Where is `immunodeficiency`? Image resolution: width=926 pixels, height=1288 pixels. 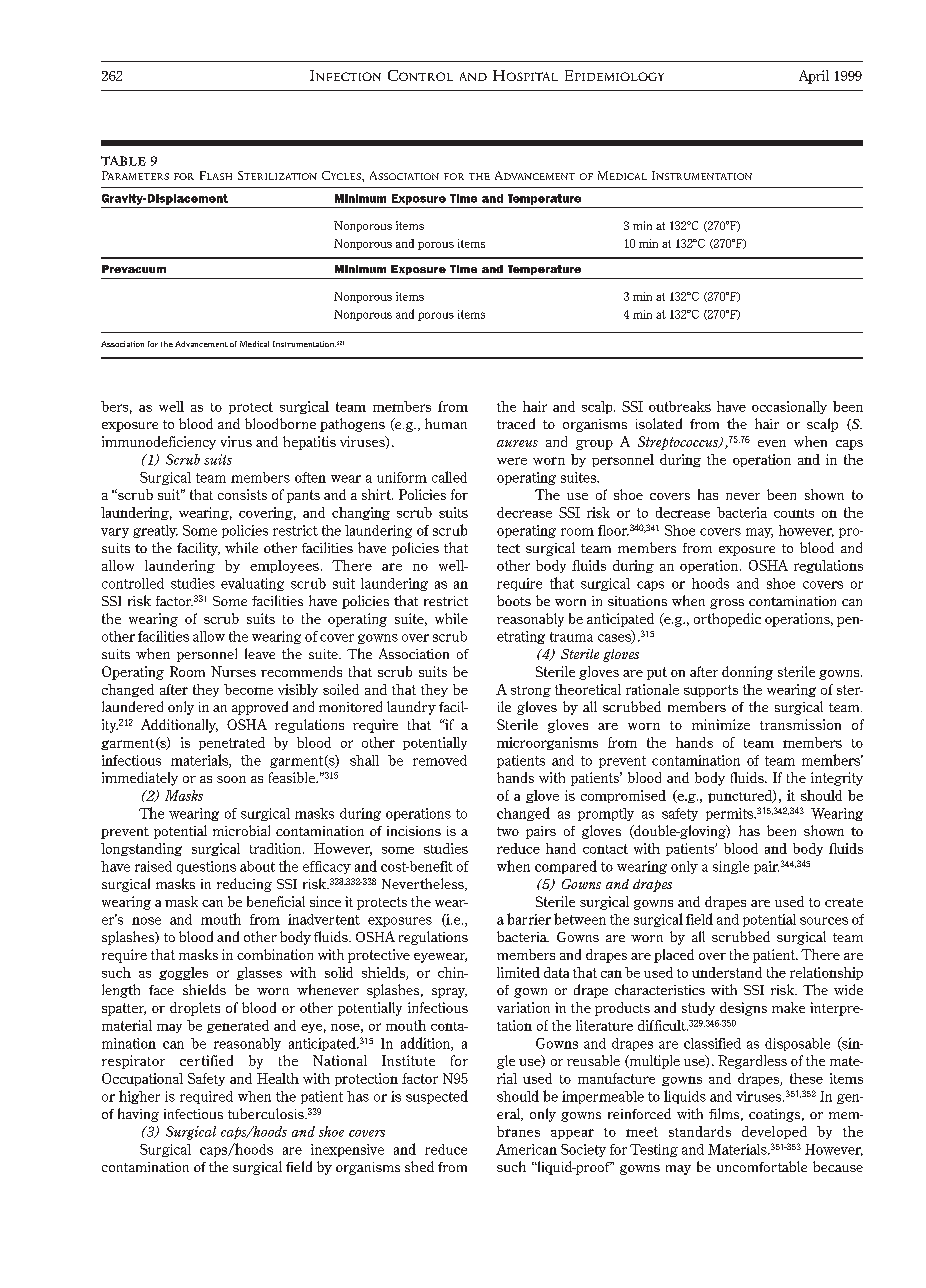 immunodeficiency is located at coordinates (159, 443).
